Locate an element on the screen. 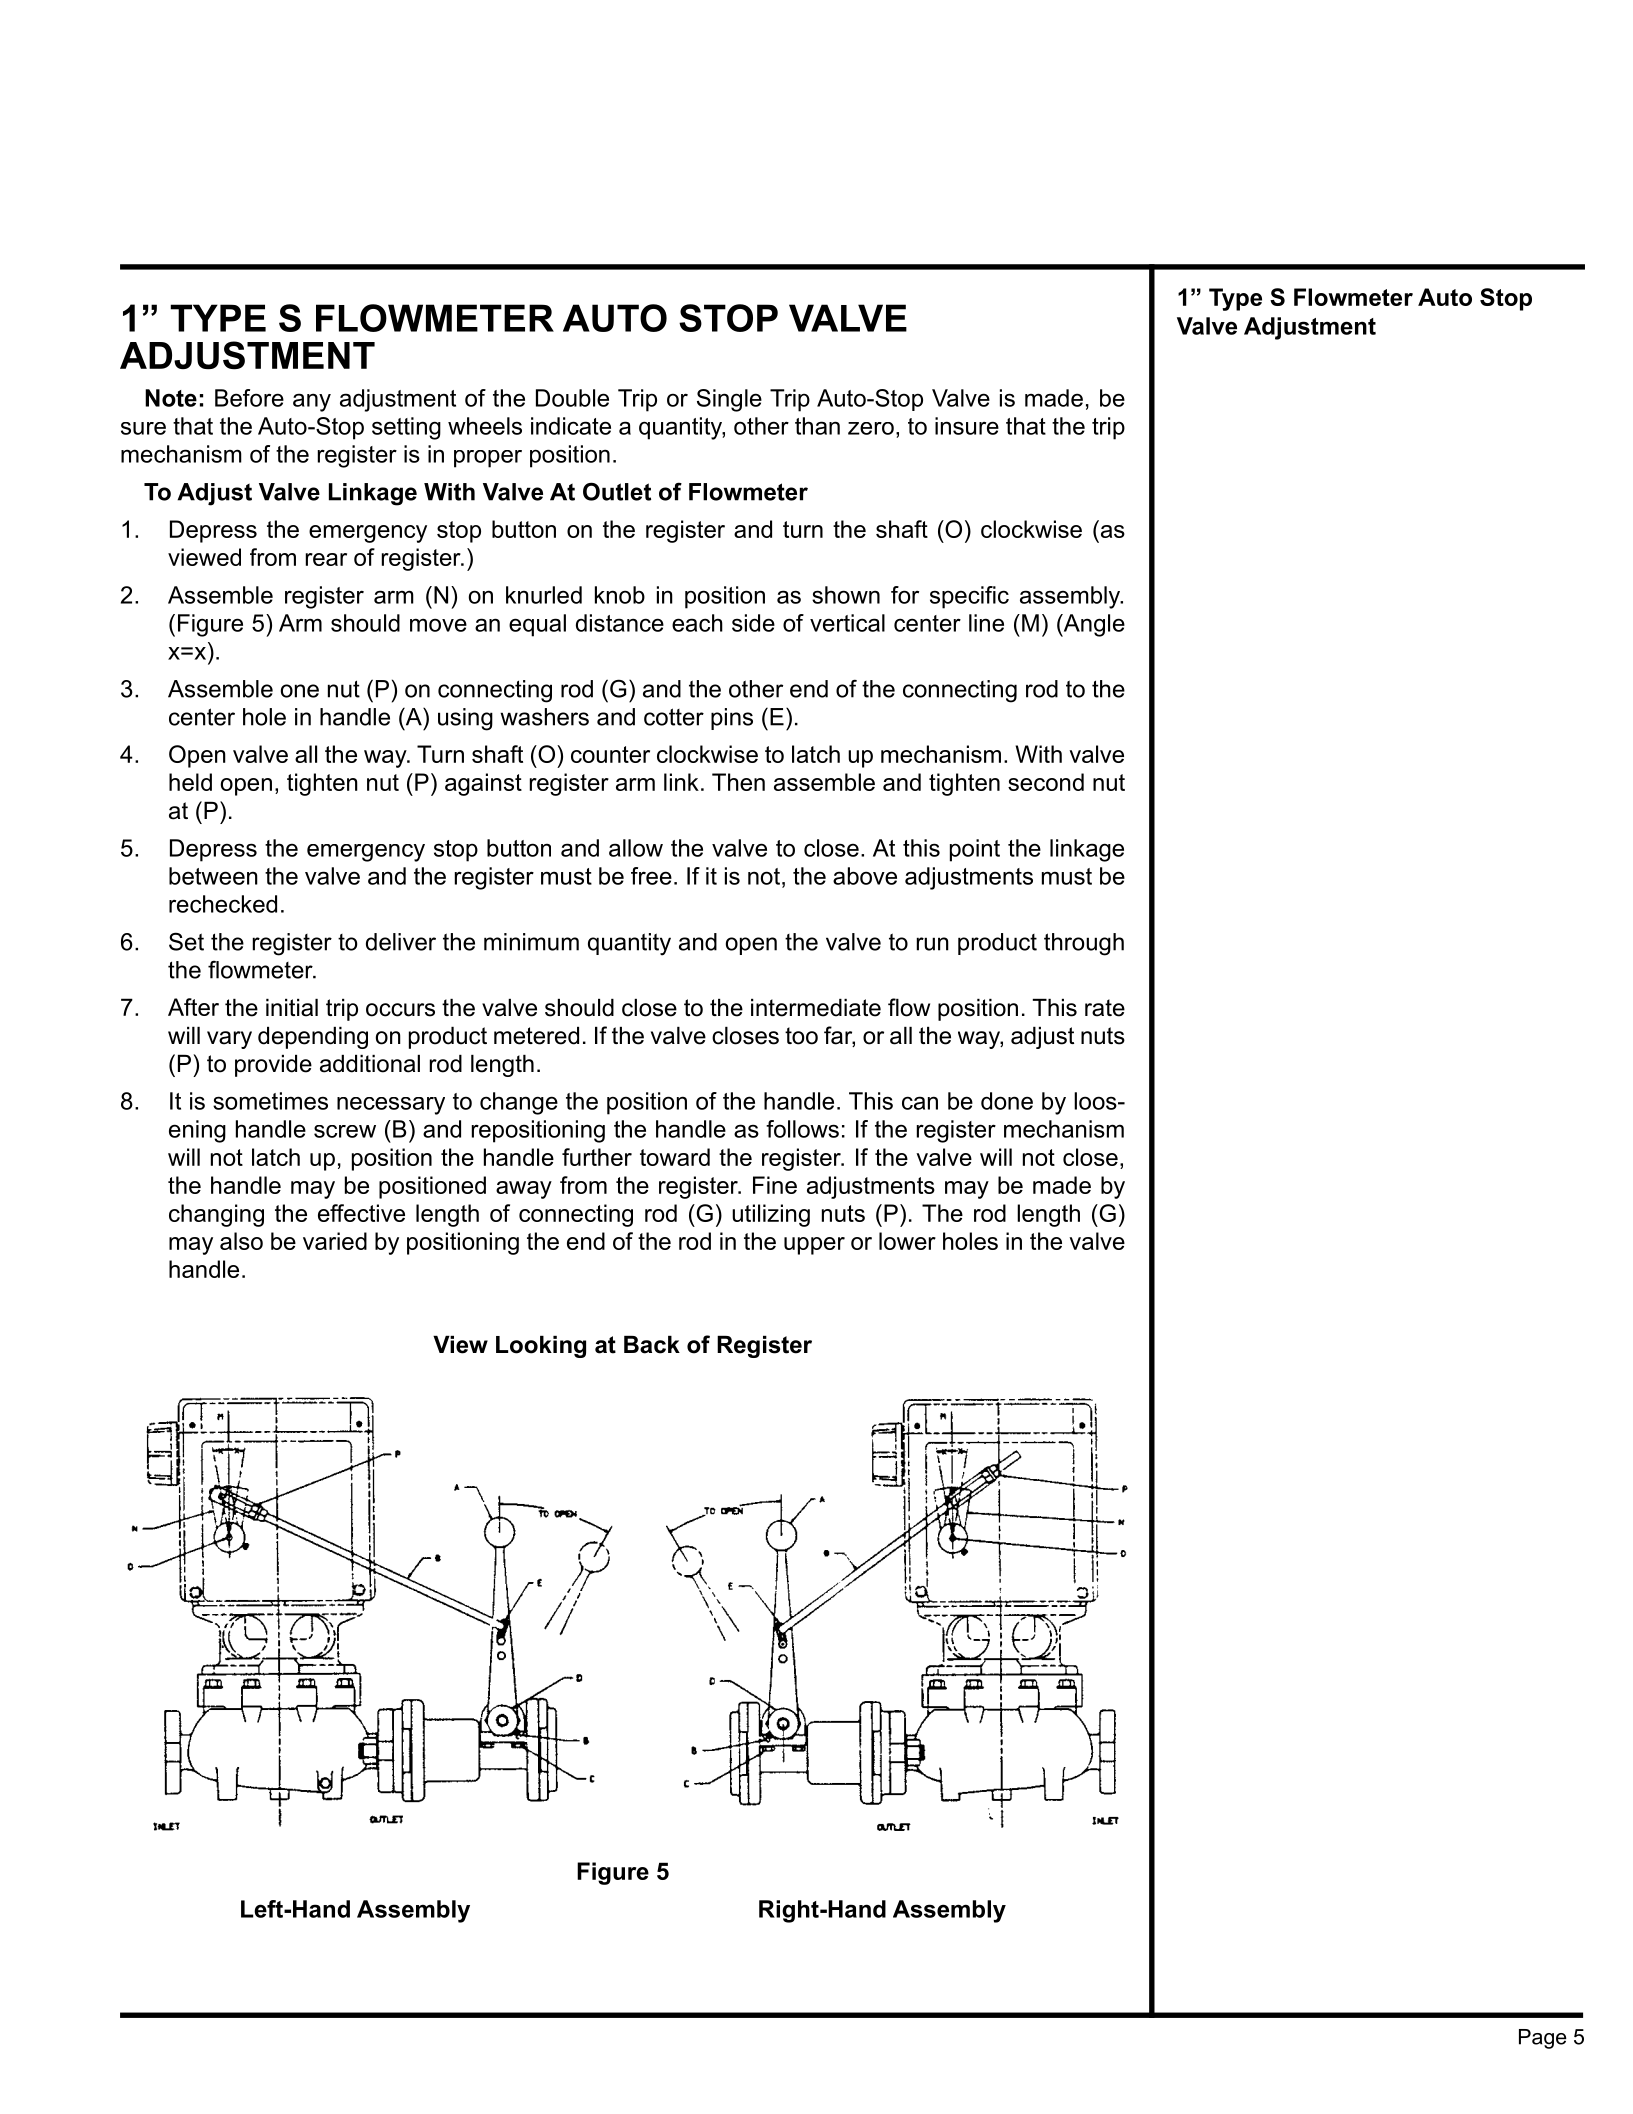 The width and height of the screenshot is (1633, 2114). point is located at coordinates (975, 850).
